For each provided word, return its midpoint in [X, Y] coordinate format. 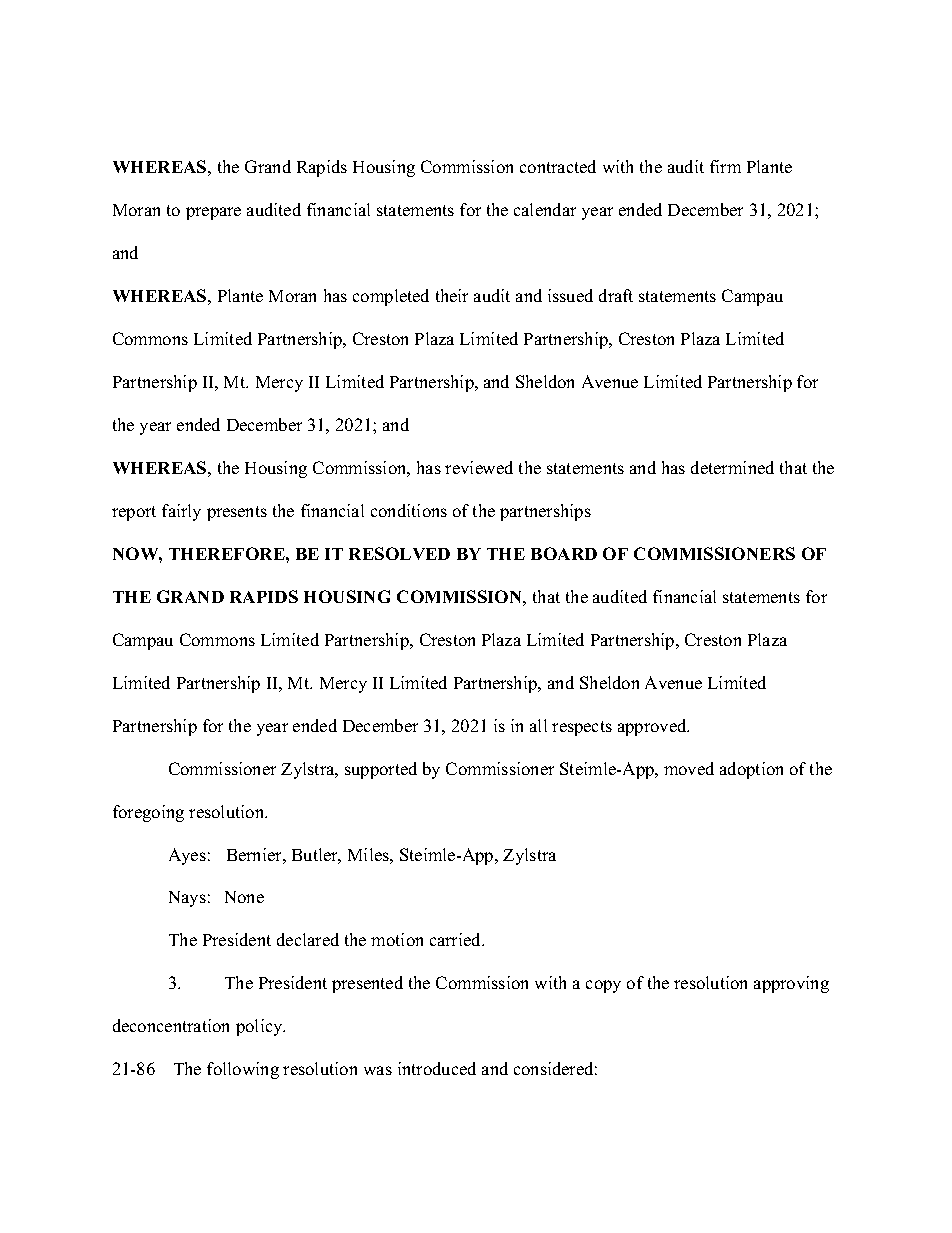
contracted [558, 166]
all [538, 725]
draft [616, 295]
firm [725, 166]
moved [689, 768]
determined [732, 467]
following [243, 1070]
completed [391, 297]
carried [457, 939]
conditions [409, 510]
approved [653, 727]
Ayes [187, 856]
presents [237, 513]
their [452, 295]
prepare [213, 213]
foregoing [148, 813]
